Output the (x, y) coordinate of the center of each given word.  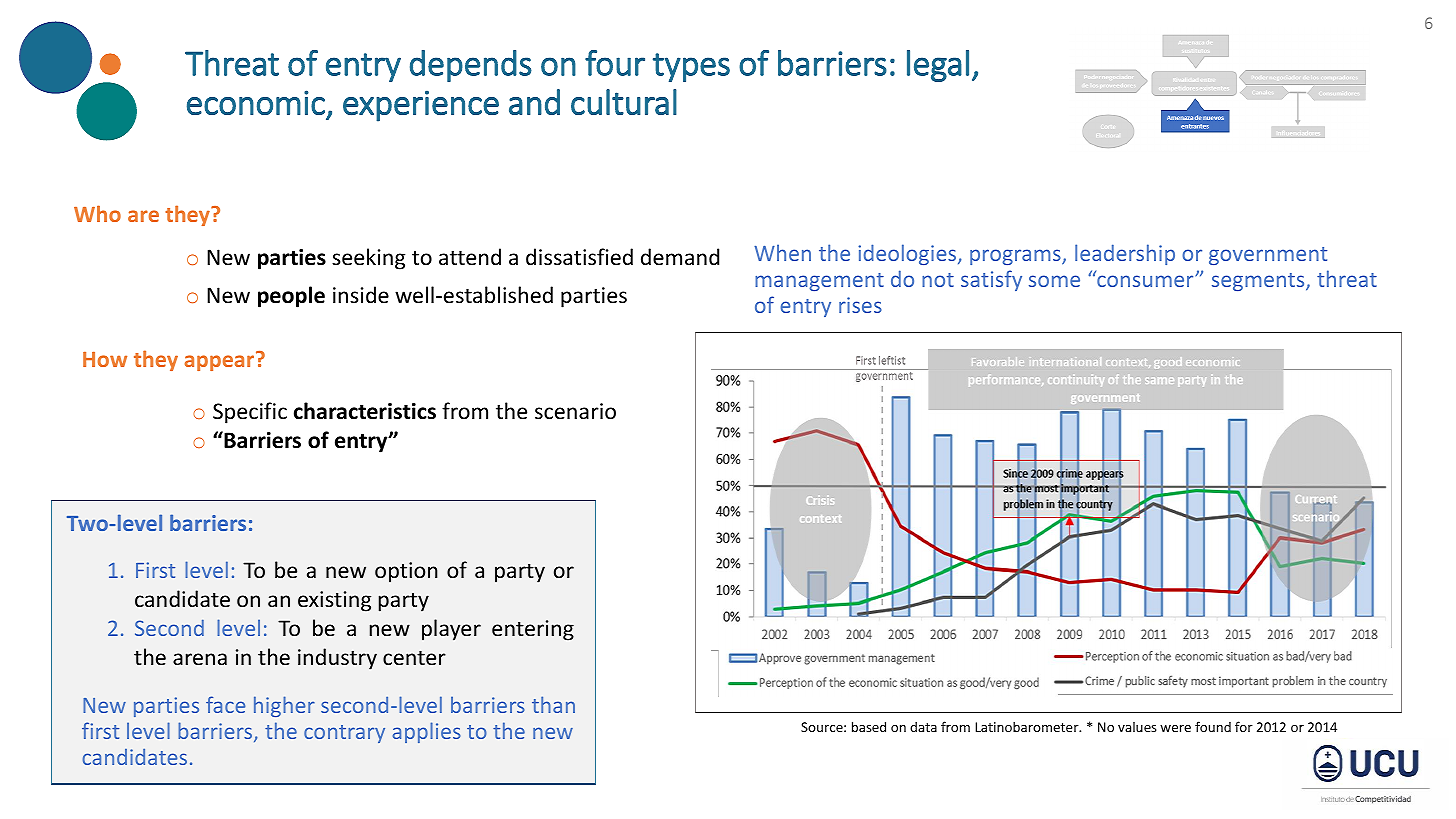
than (553, 704)
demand (680, 256)
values (1137, 727)
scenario (575, 411)
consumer (1146, 281)
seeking (368, 259)
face (225, 704)
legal (938, 66)
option (406, 572)
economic (256, 102)
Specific (250, 413)
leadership (1125, 254)
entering (533, 630)
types (691, 67)
